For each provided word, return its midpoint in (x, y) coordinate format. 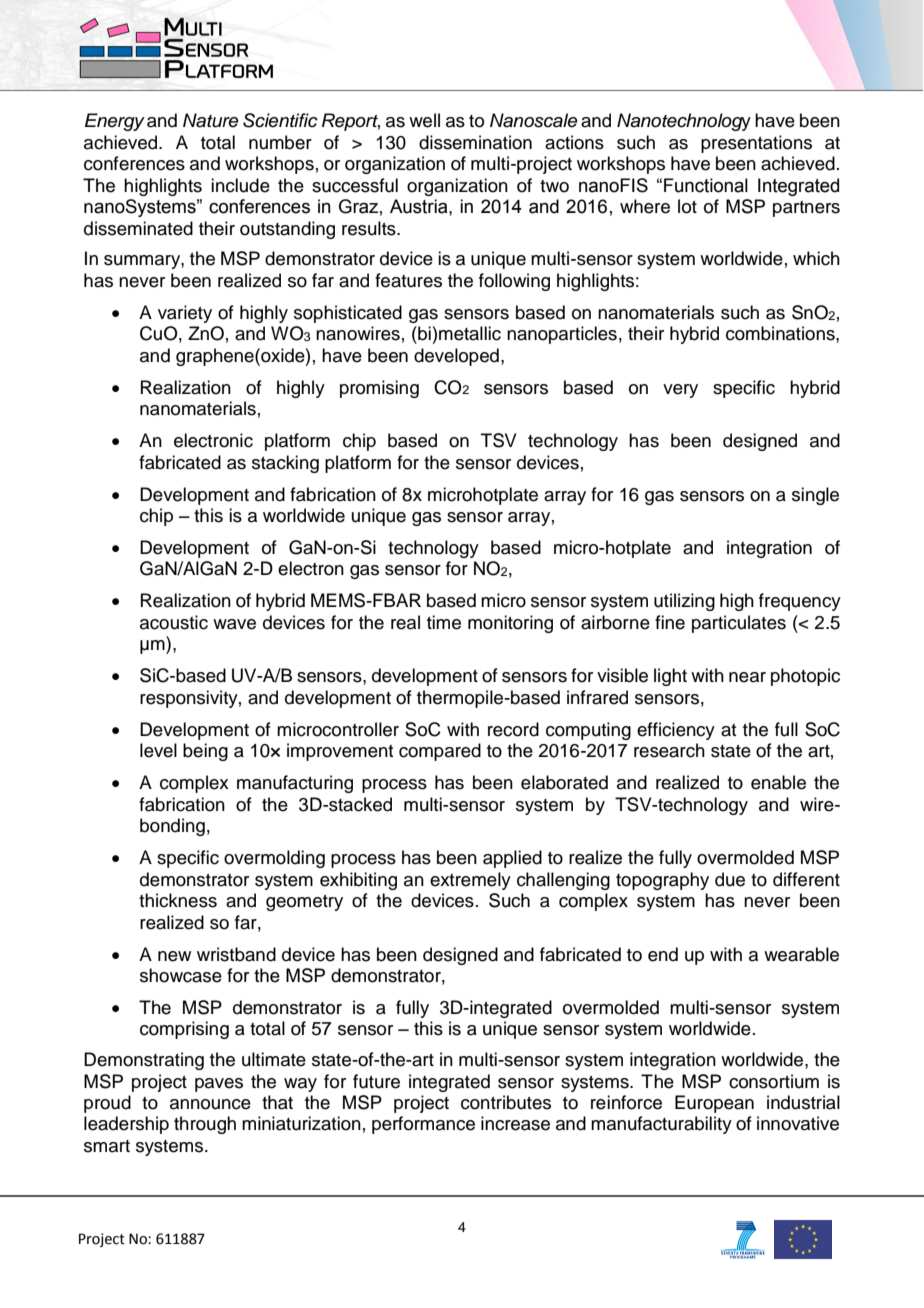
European (714, 1104)
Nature (211, 120)
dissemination (475, 142)
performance (423, 1125)
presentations (756, 144)
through (205, 1125)
